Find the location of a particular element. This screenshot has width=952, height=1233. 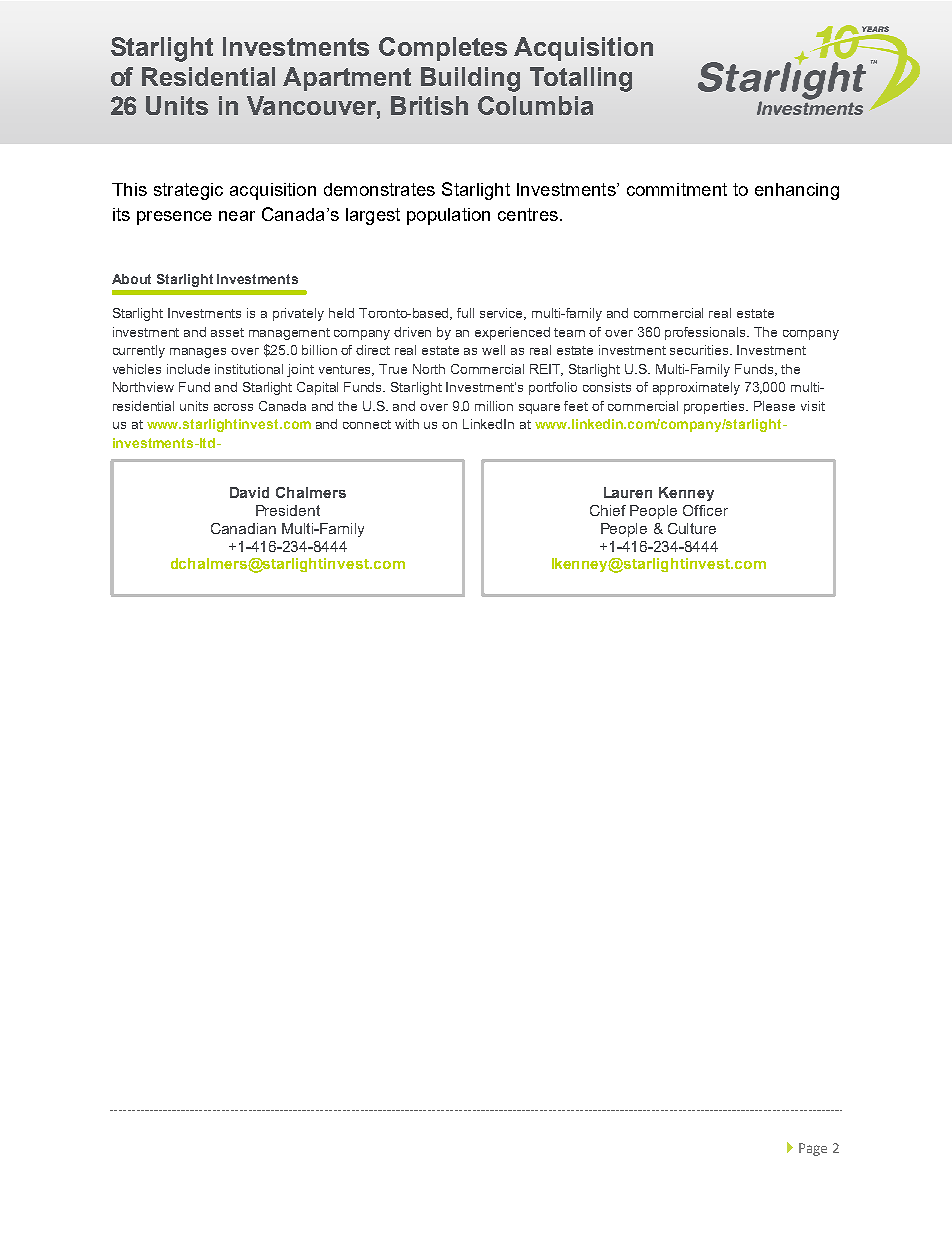

full is located at coordinates (465, 313).
